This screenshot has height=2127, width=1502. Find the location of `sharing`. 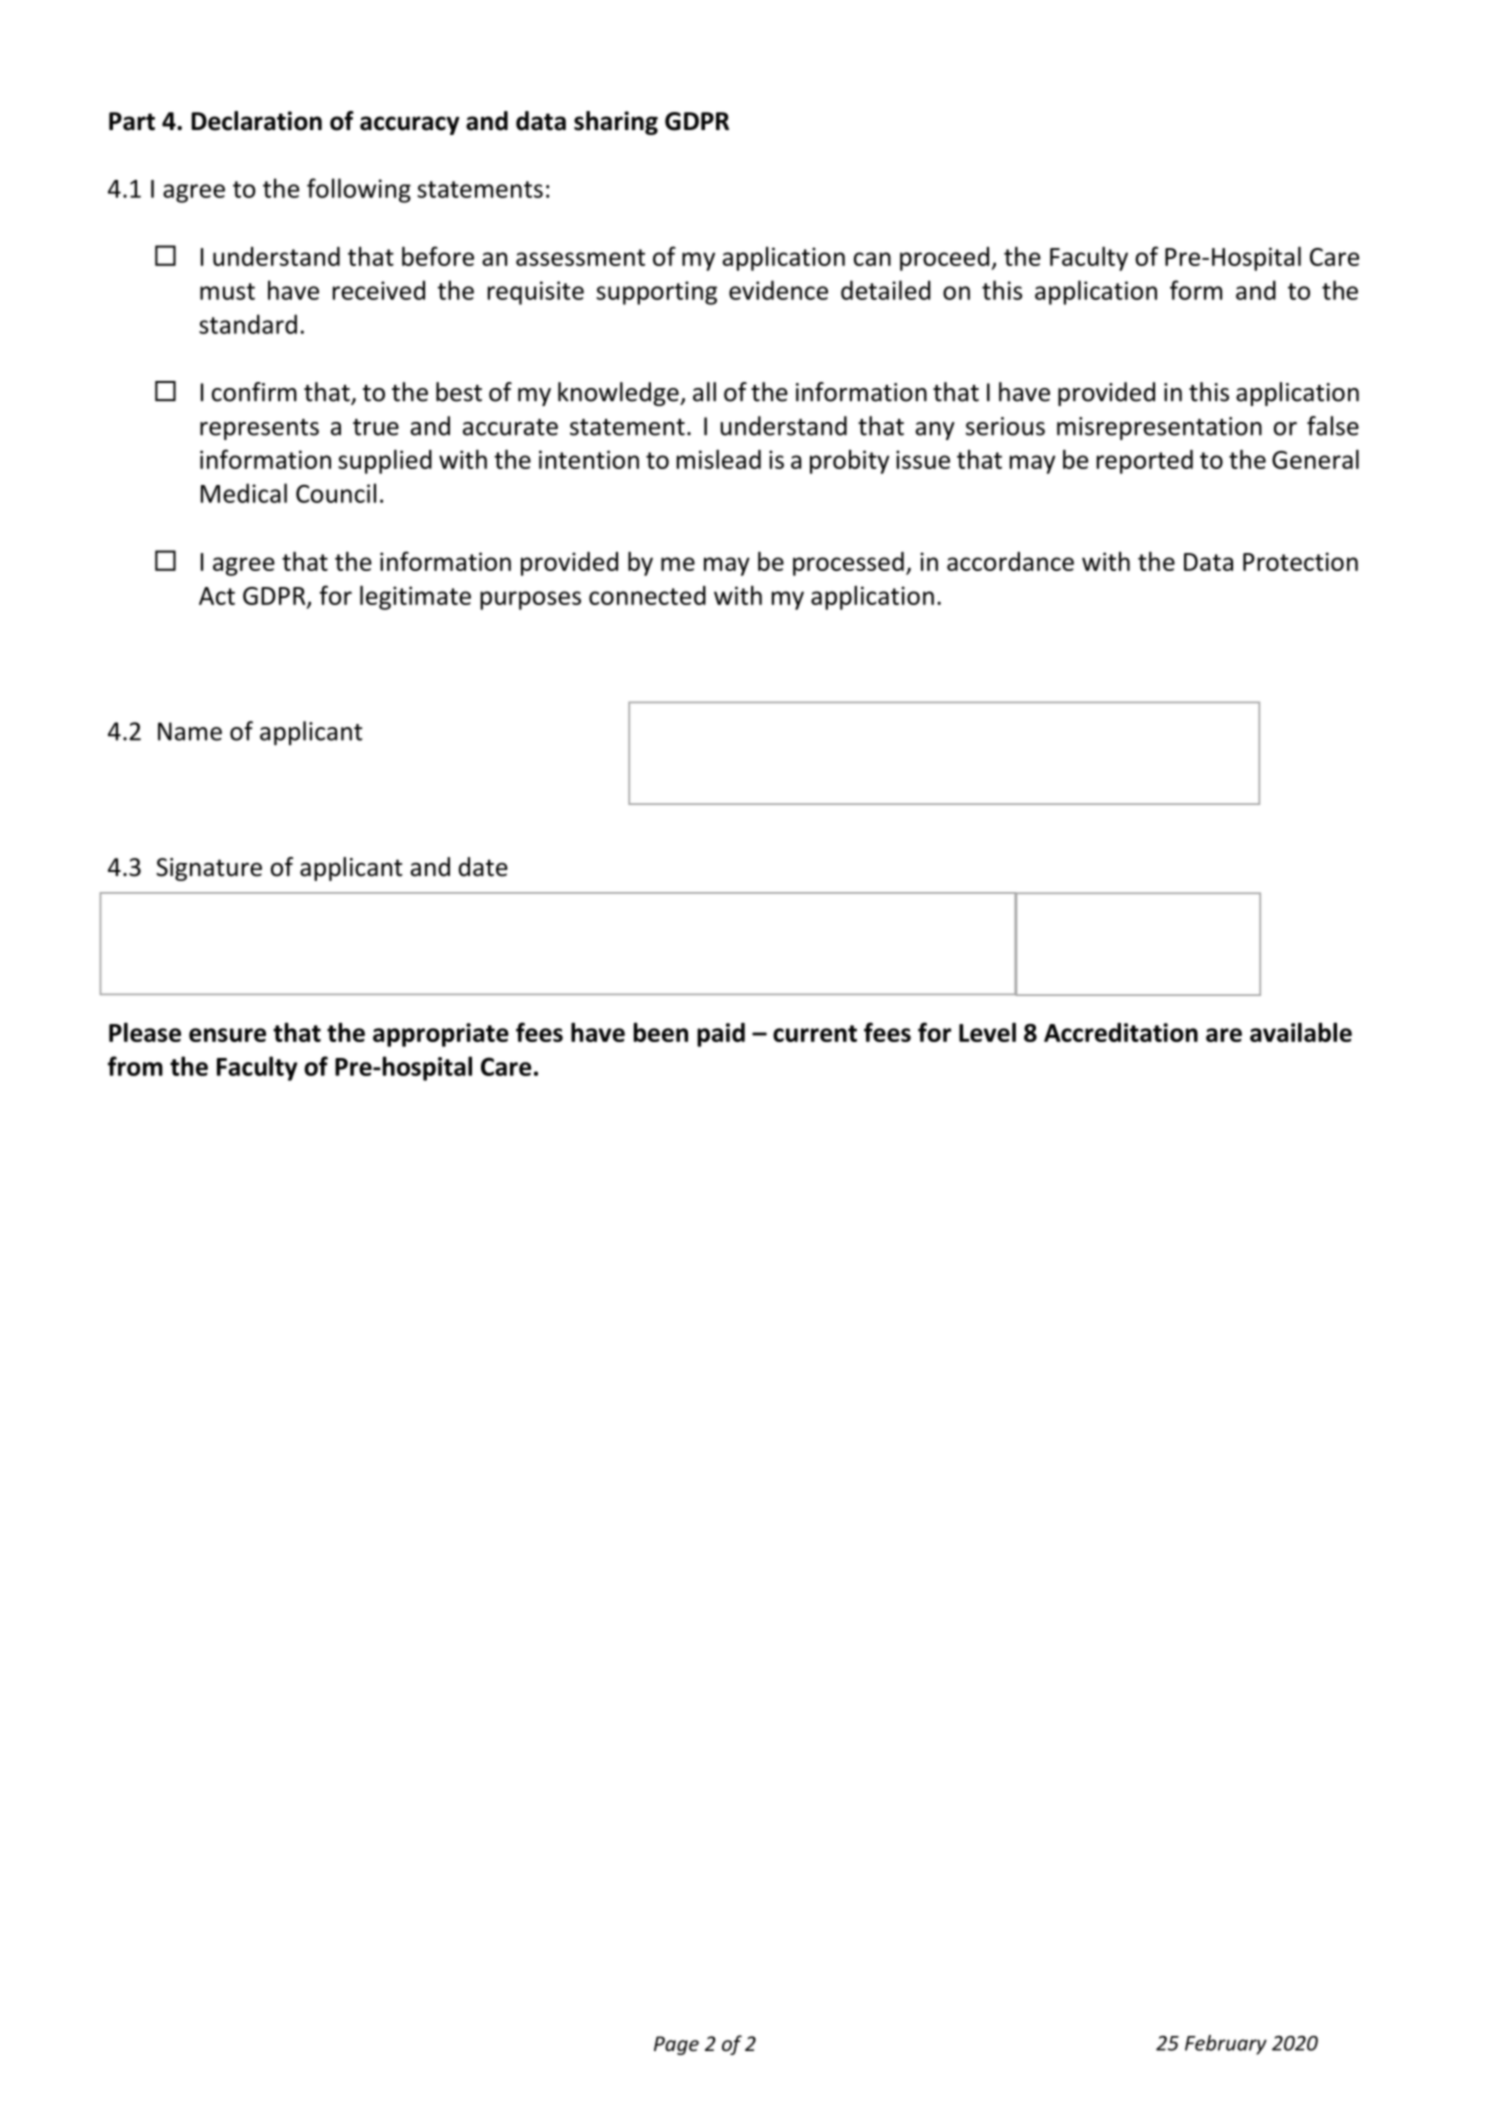

sharing is located at coordinates (616, 123).
